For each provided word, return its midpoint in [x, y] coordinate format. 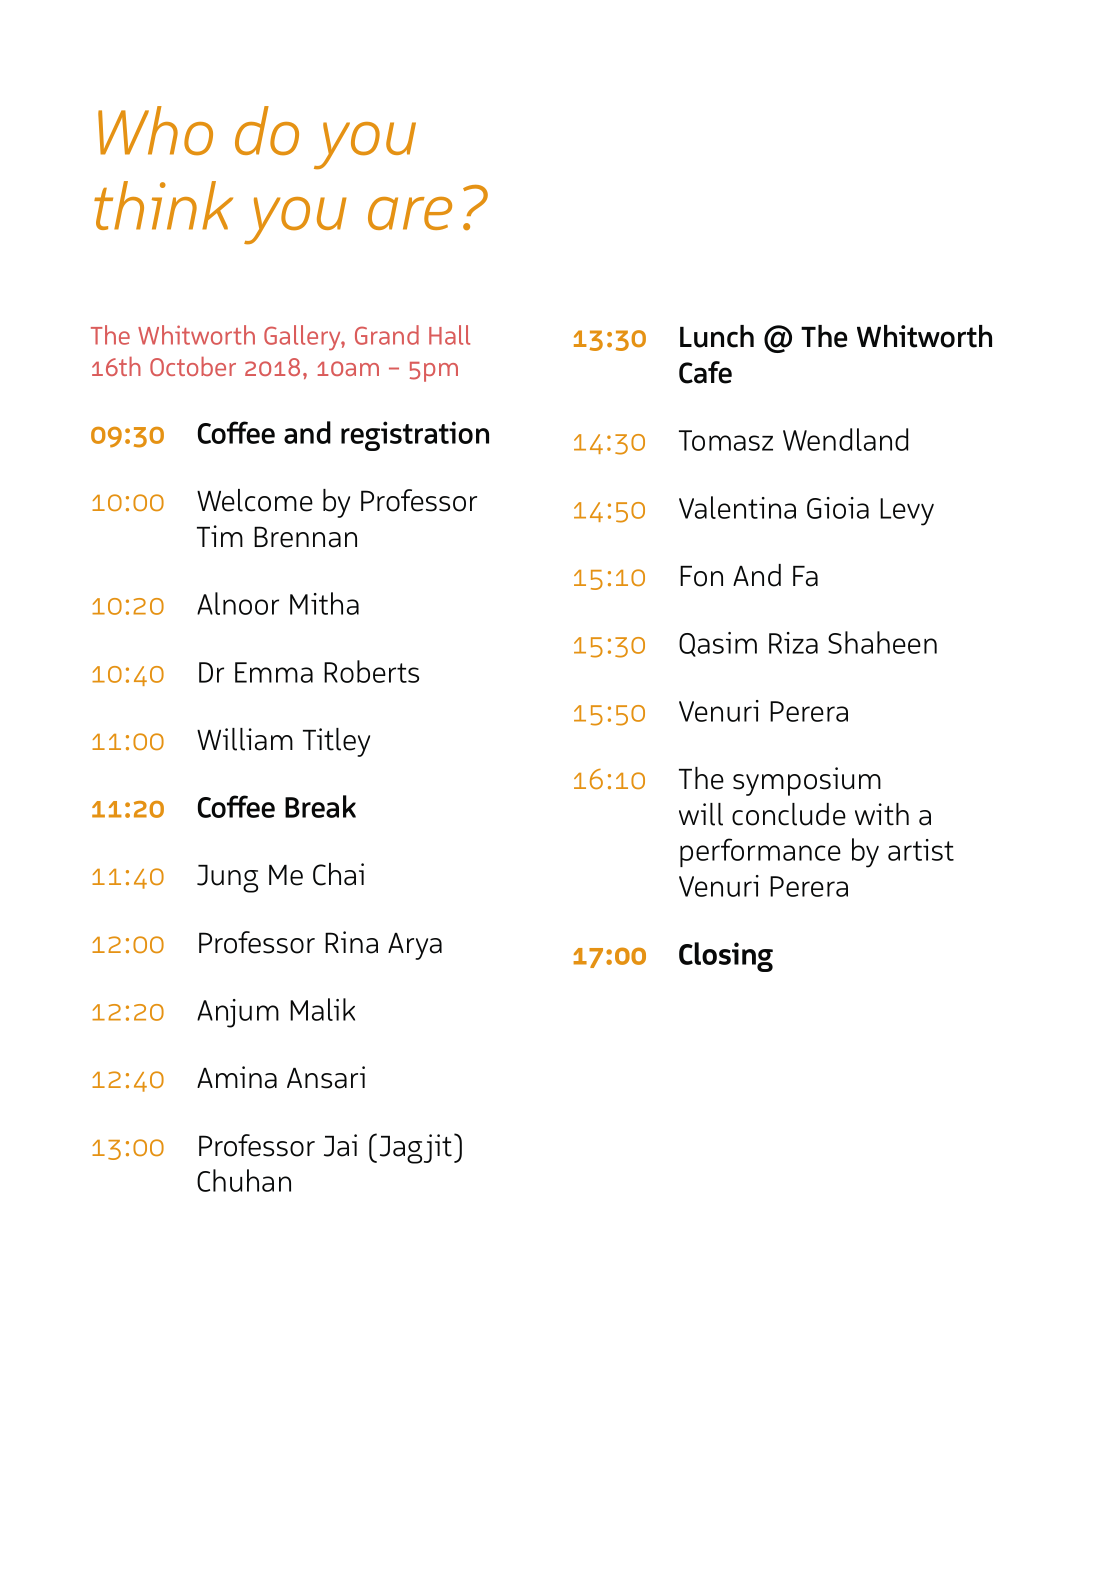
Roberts [371, 671]
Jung [227, 879]
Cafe [705, 372]
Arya [415, 946]
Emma [274, 672]
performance [760, 852]
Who [155, 131]
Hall [449, 335]
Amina [237, 1077]
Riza [793, 643]
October [193, 366]
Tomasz [726, 440]
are [410, 213]
